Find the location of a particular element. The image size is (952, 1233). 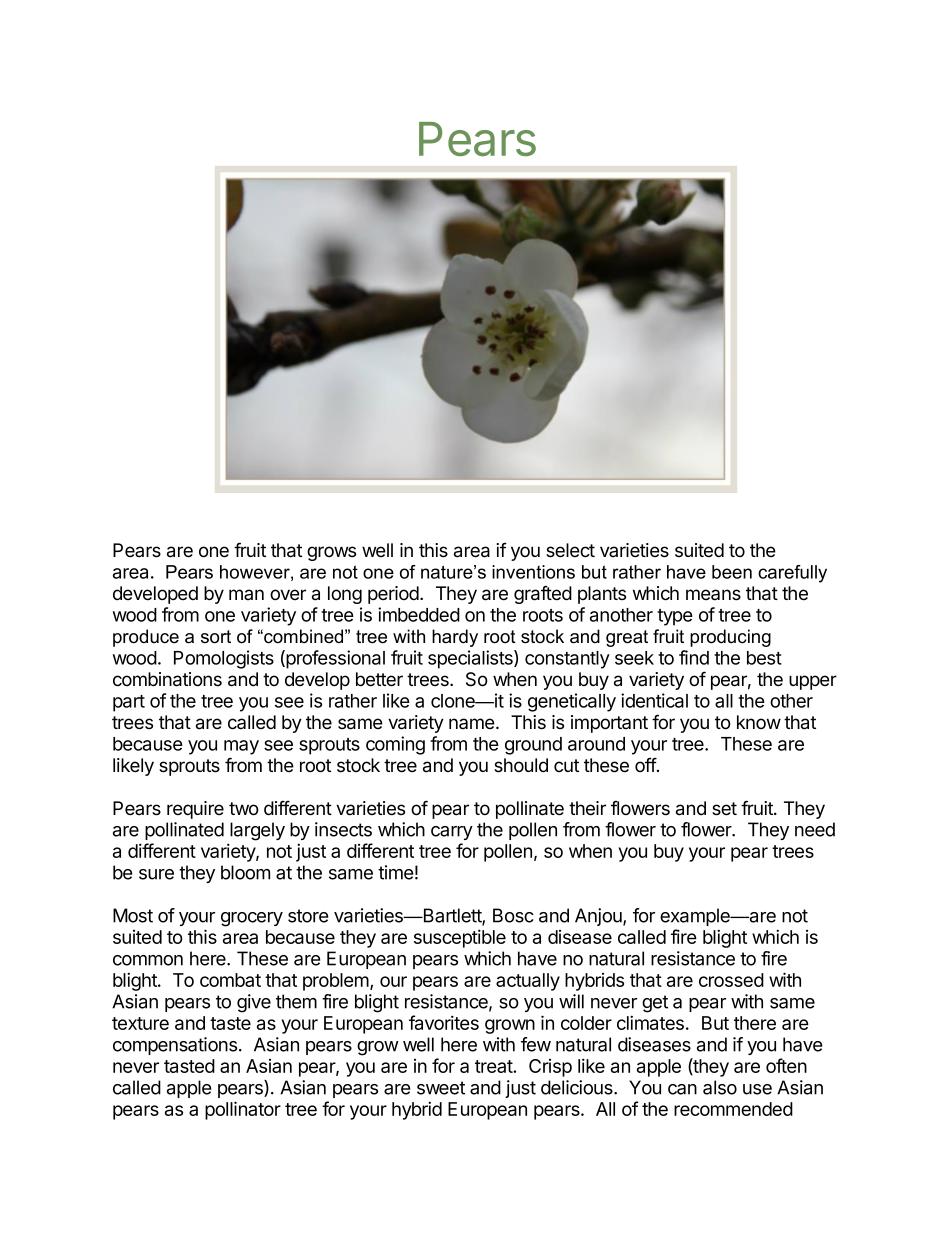

sweet is located at coordinates (441, 1088).
